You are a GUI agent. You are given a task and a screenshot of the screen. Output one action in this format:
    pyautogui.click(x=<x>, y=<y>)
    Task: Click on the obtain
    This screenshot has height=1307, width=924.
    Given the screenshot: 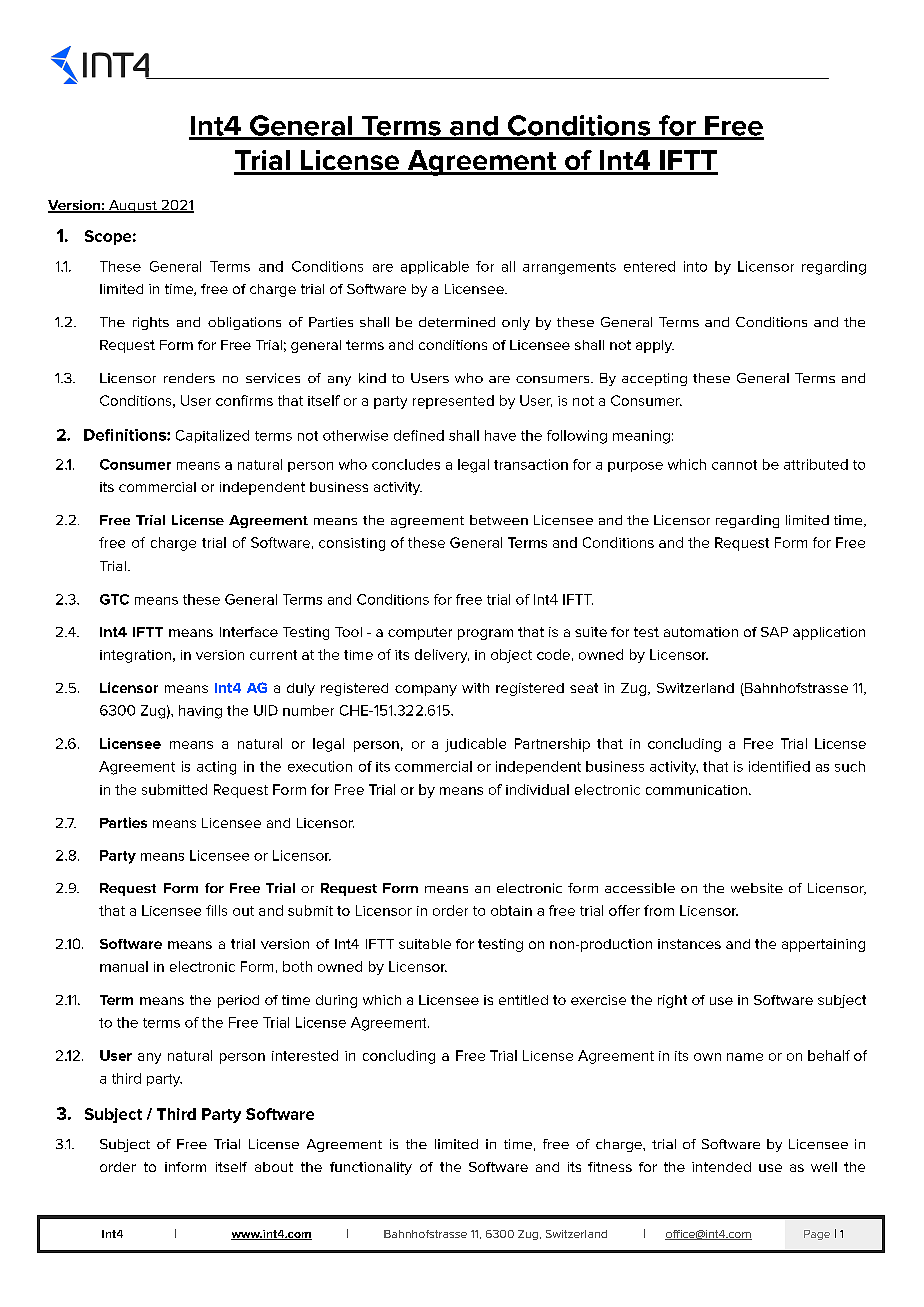 What is the action you would take?
    pyautogui.click(x=511, y=910)
